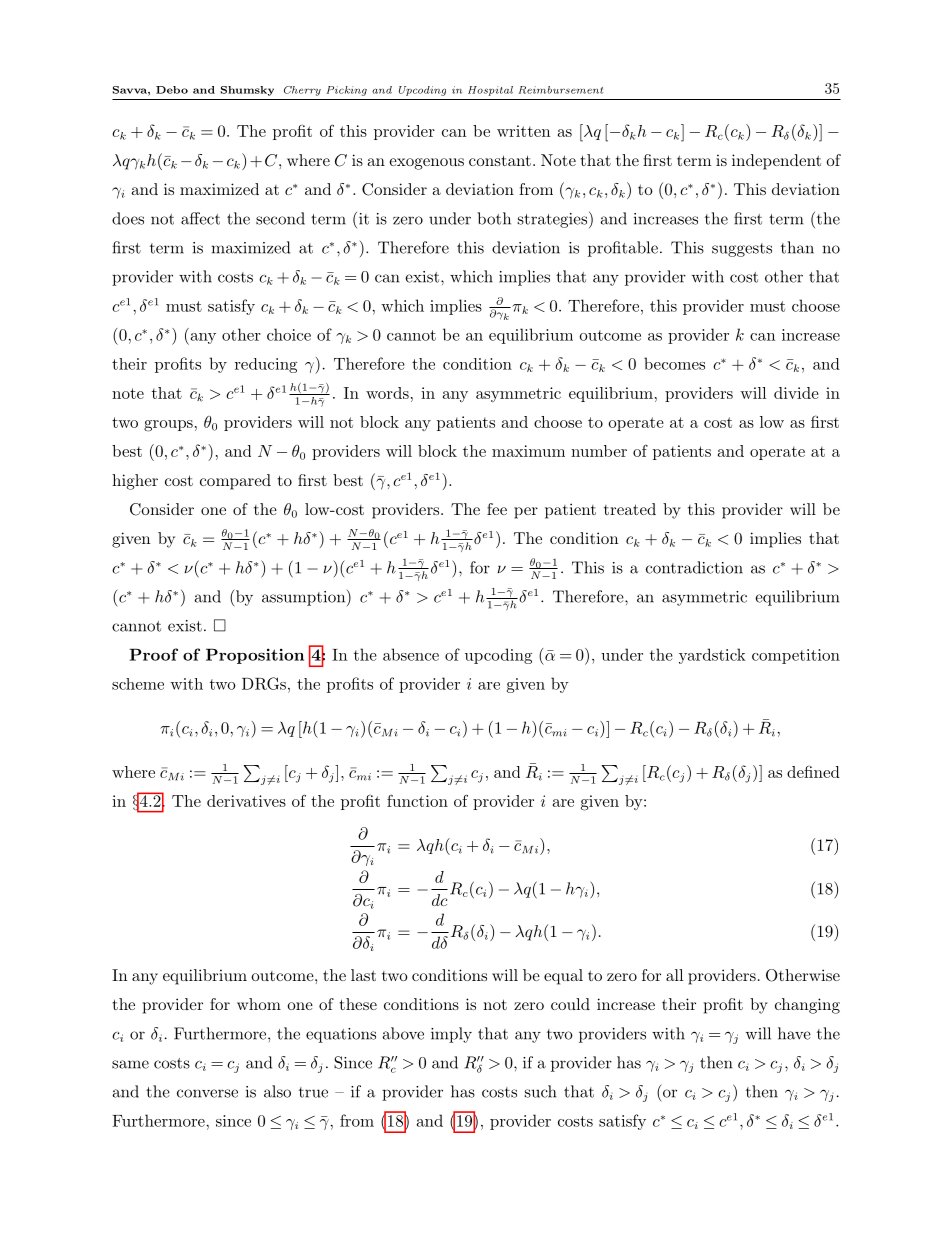  I want to click on reducing, so click(266, 365).
